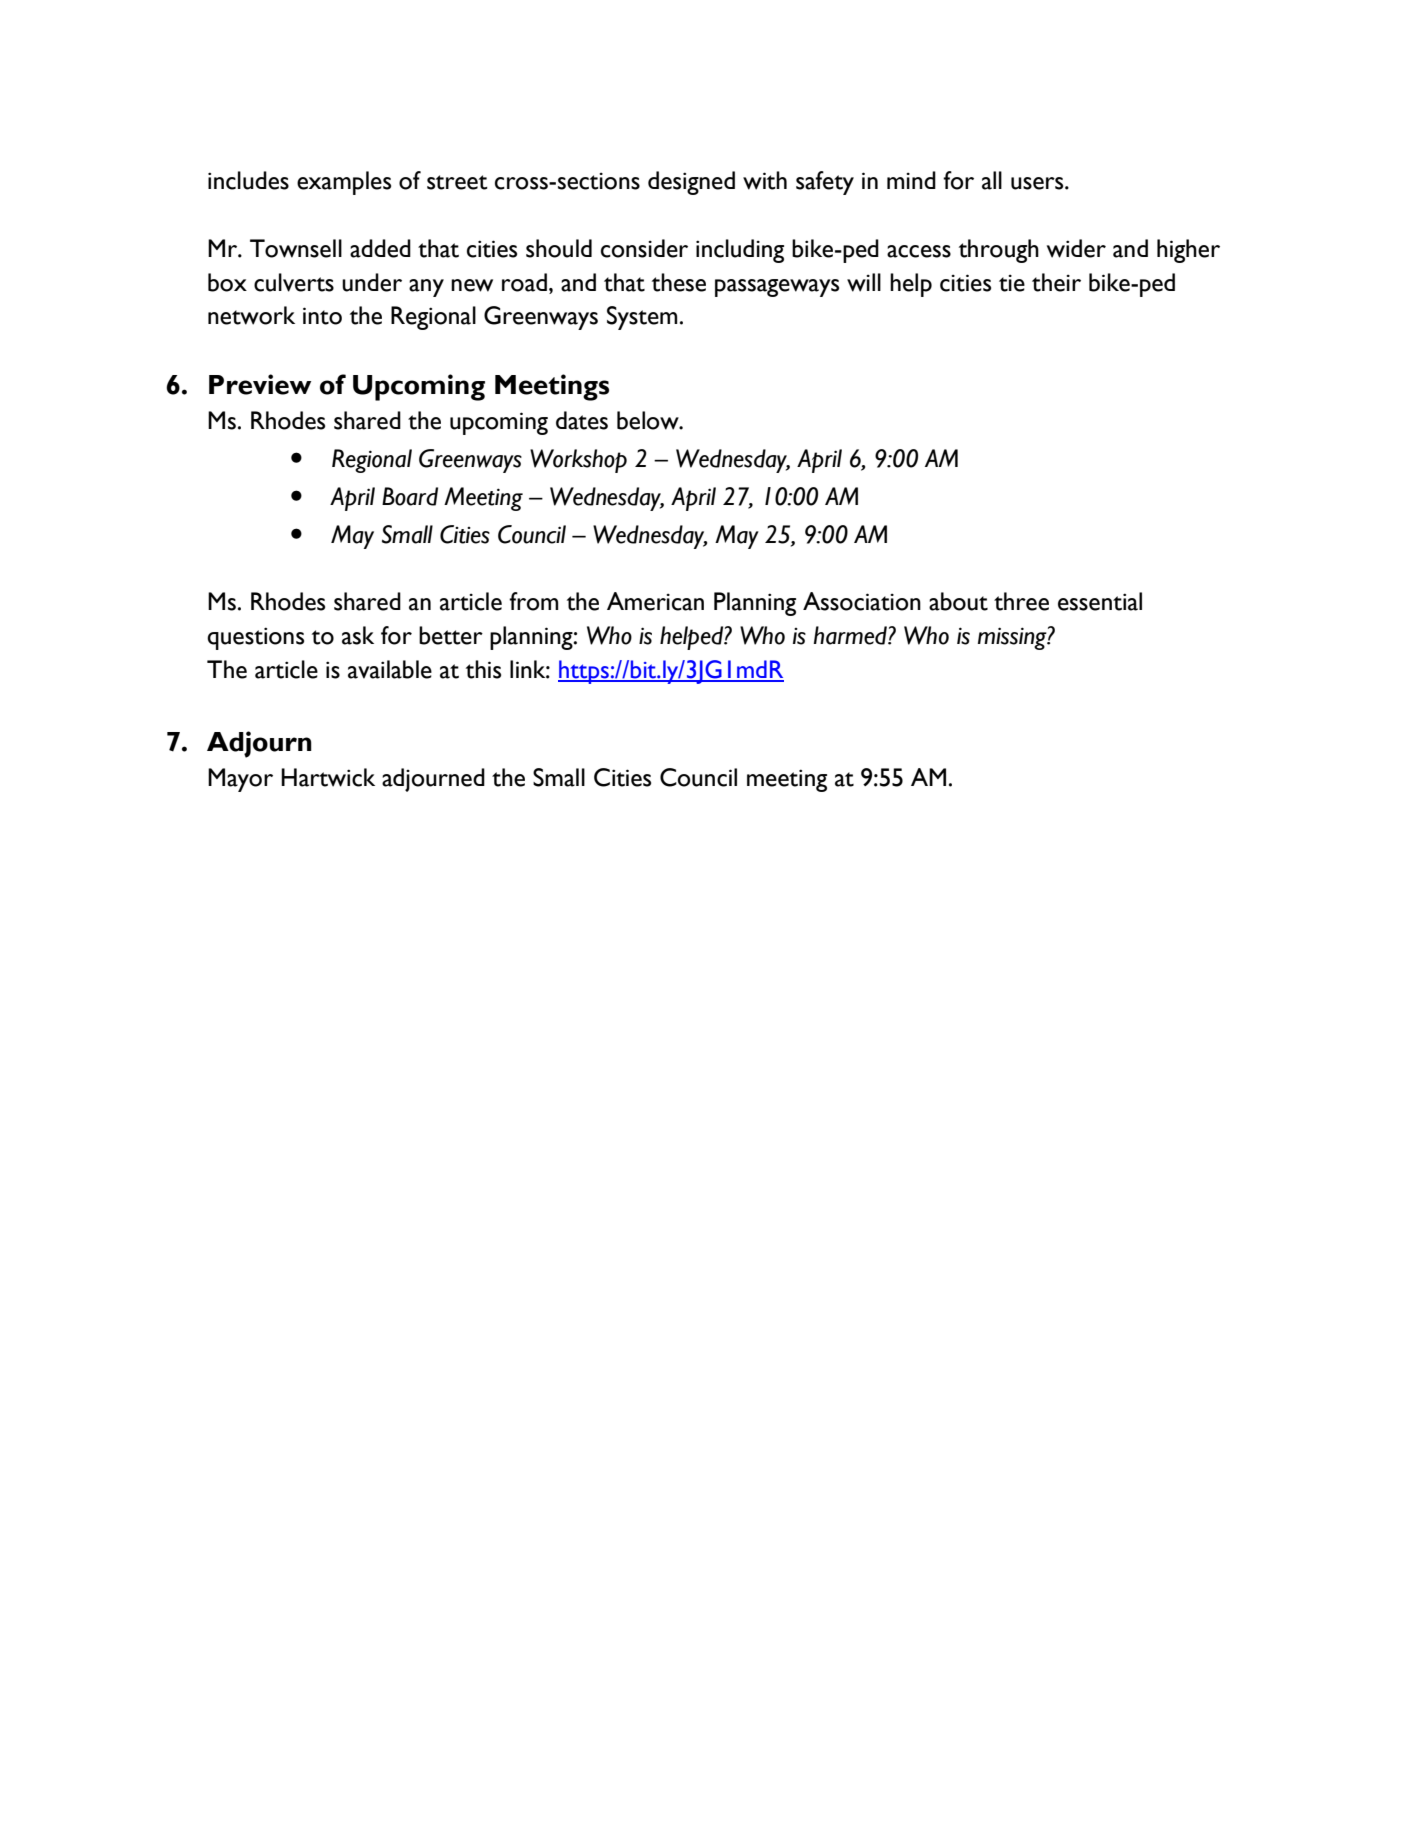  I want to click on wider, so click(1076, 248).
